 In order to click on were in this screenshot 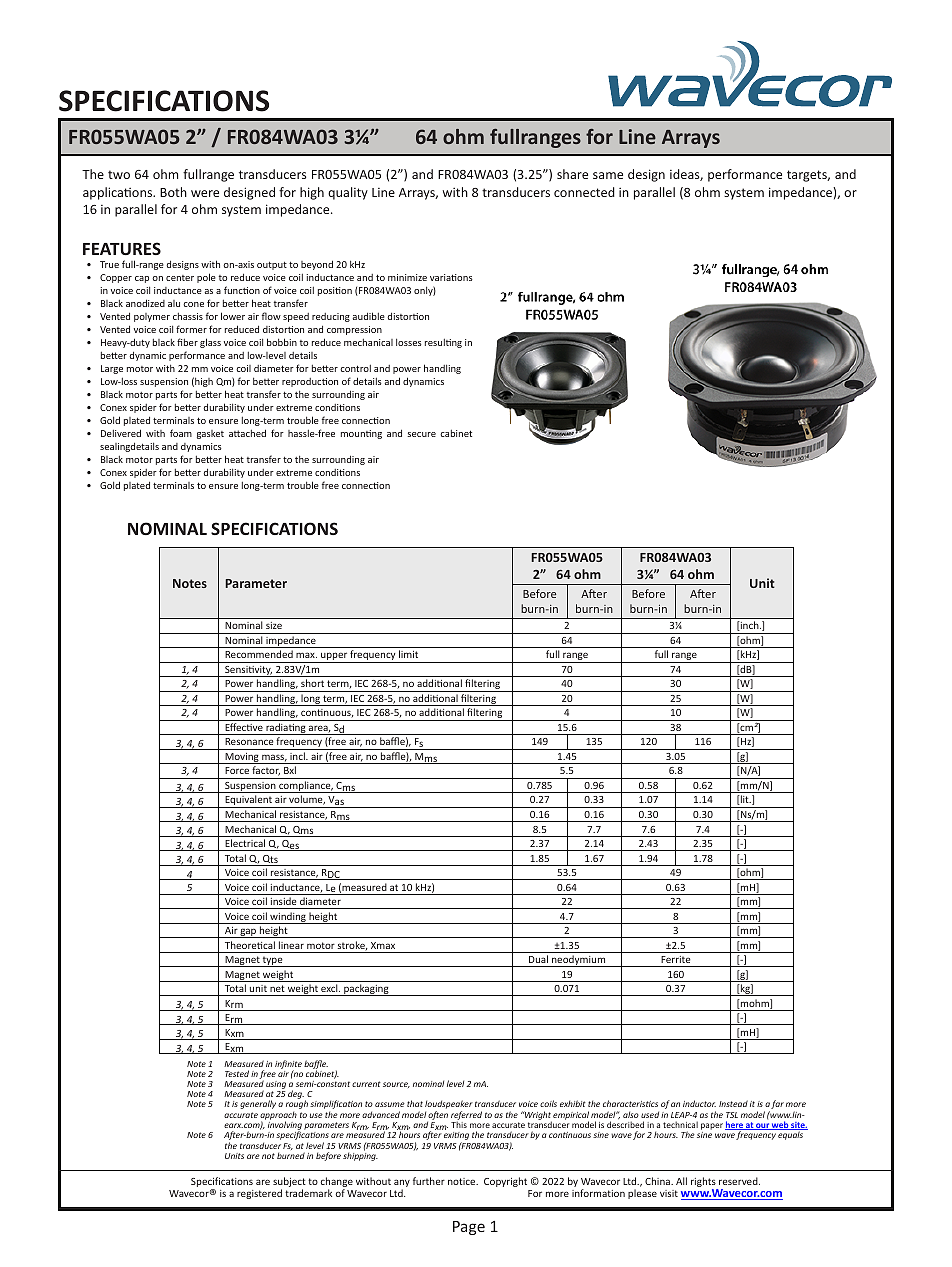, I will do `click(205, 193)`.
